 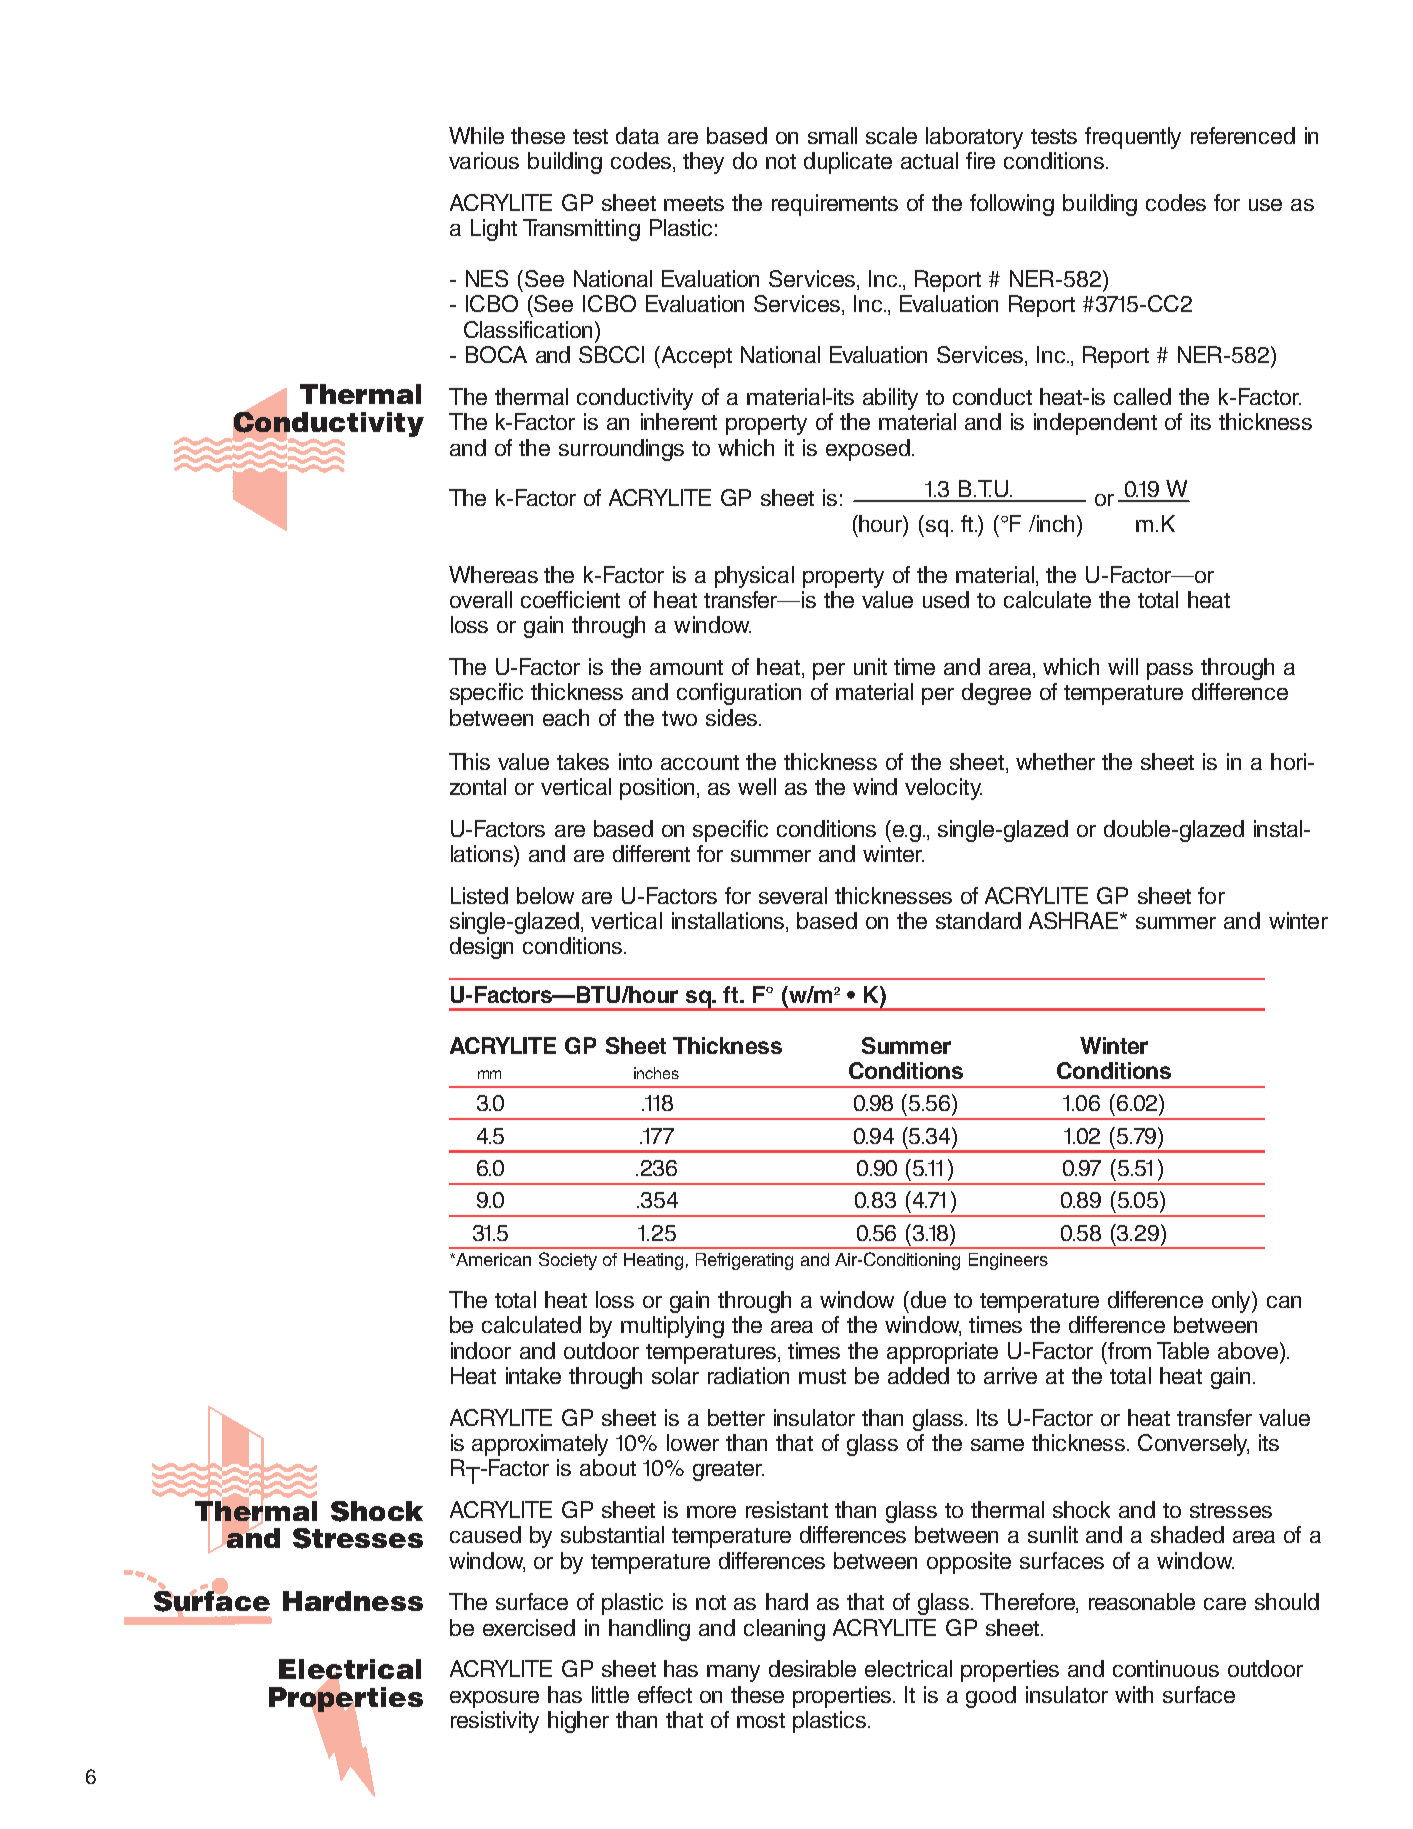 I want to click on several, so click(x=793, y=895).
